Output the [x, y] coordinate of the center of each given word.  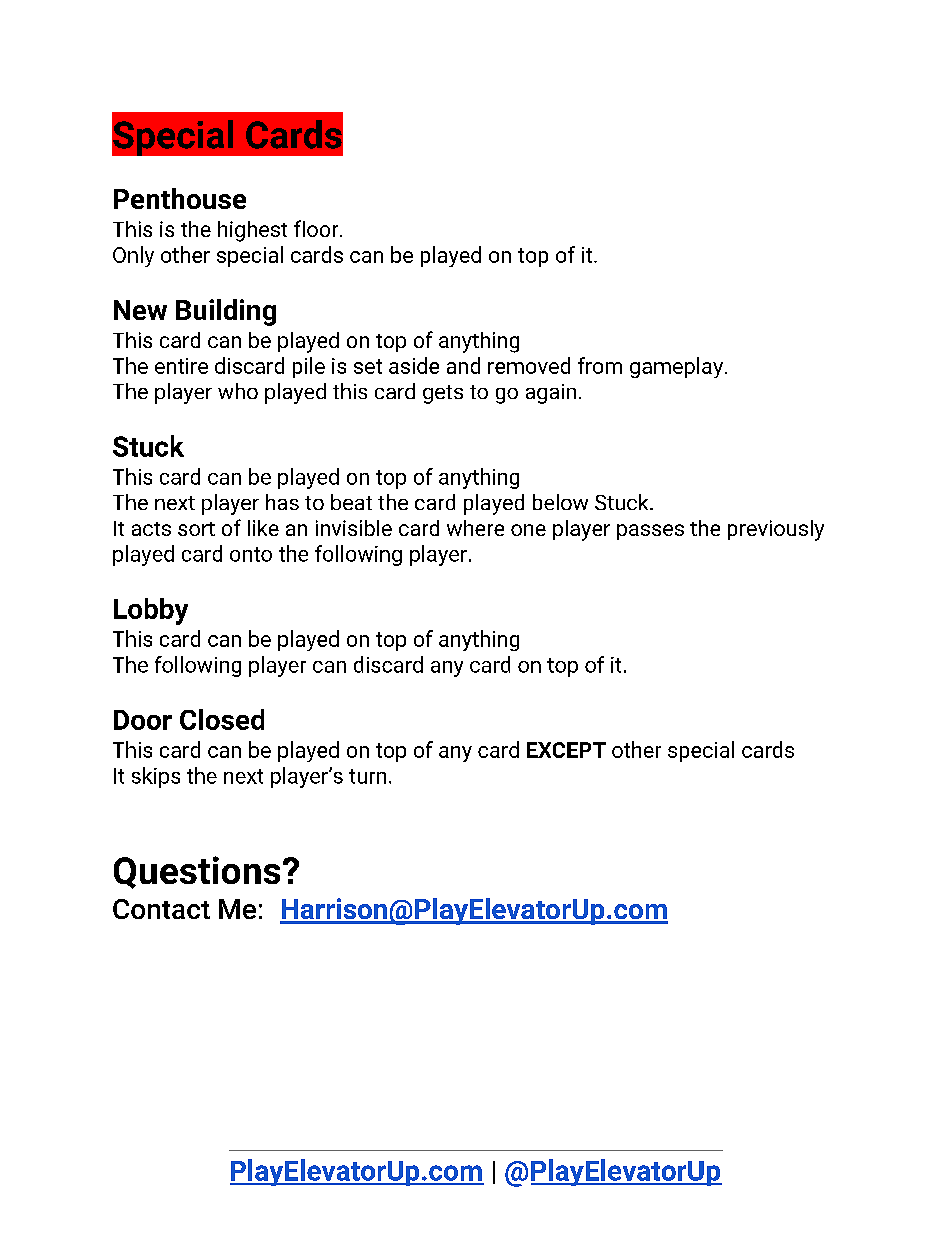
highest [252, 231]
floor [317, 228]
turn [367, 776]
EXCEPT [566, 750]
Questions [197, 872]
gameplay [676, 367]
